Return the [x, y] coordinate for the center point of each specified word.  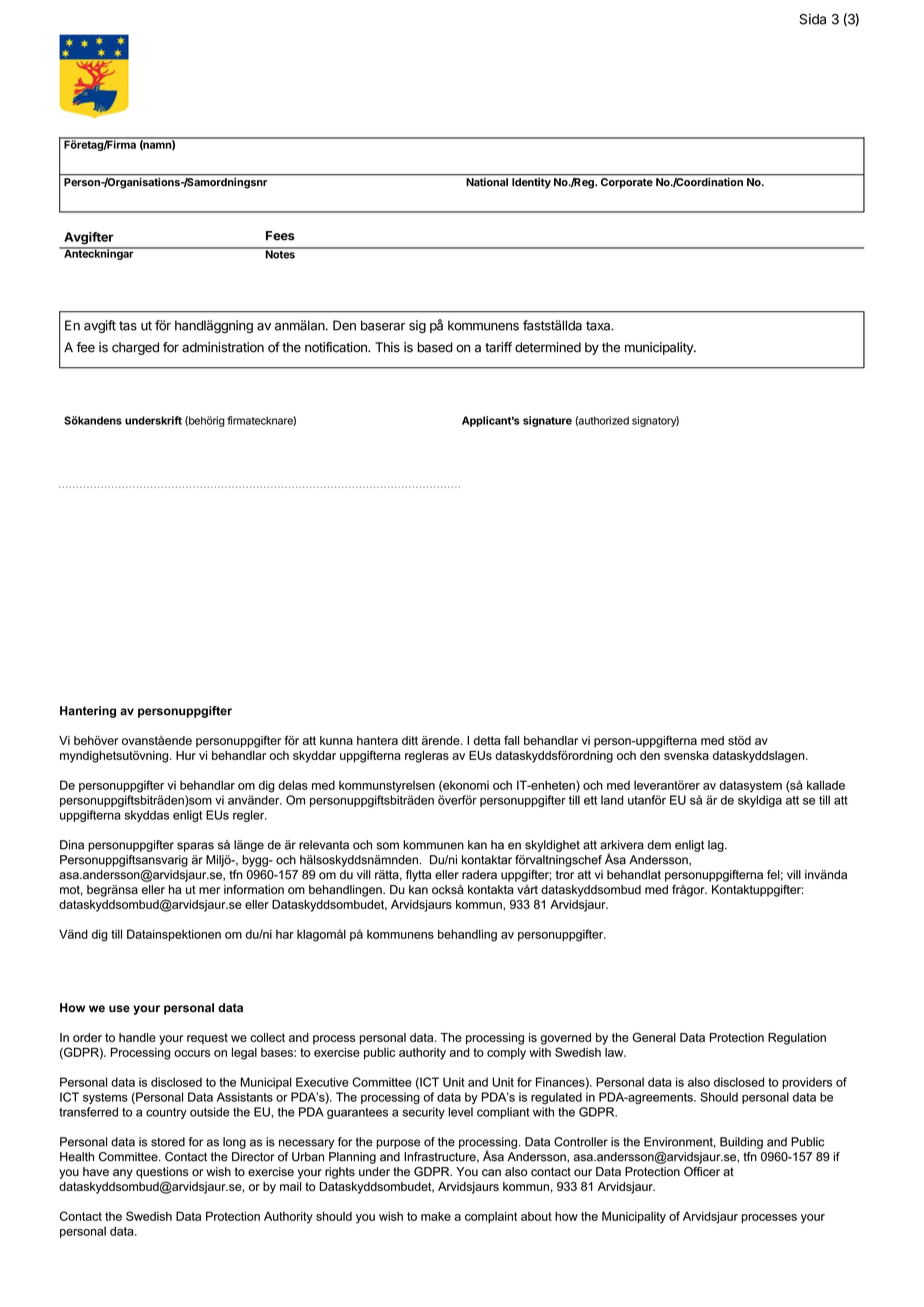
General [654, 1037]
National [487, 182]
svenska [686, 755]
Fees [280, 236]
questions [162, 1173]
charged [135, 348]
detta [487, 740]
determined [548, 347]
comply [506, 1054]
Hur [186, 755]
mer [209, 890]
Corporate [627, 183]
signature [547, 421]
